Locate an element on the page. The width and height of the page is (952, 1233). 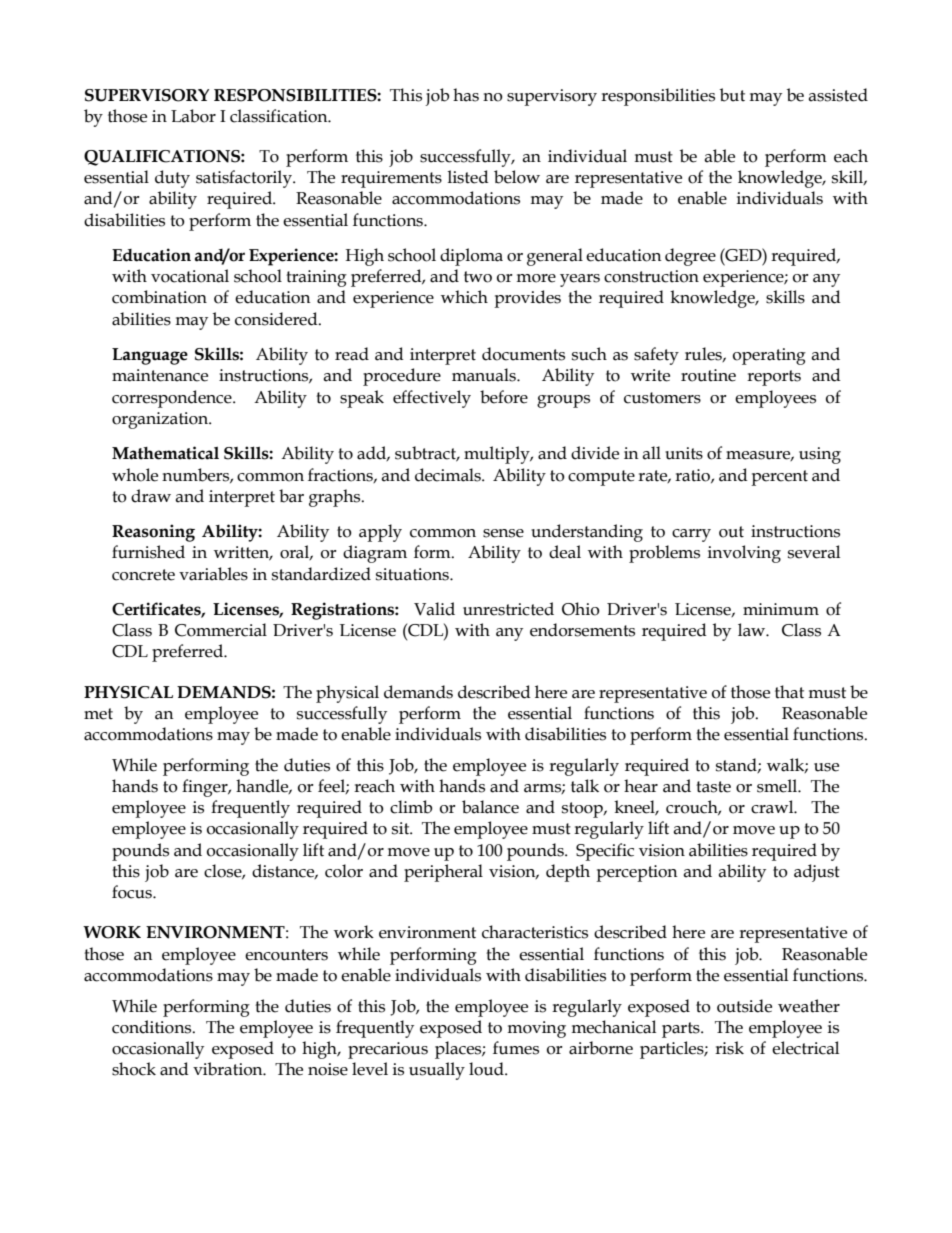
risk is located at coordinates (729, 1048).
